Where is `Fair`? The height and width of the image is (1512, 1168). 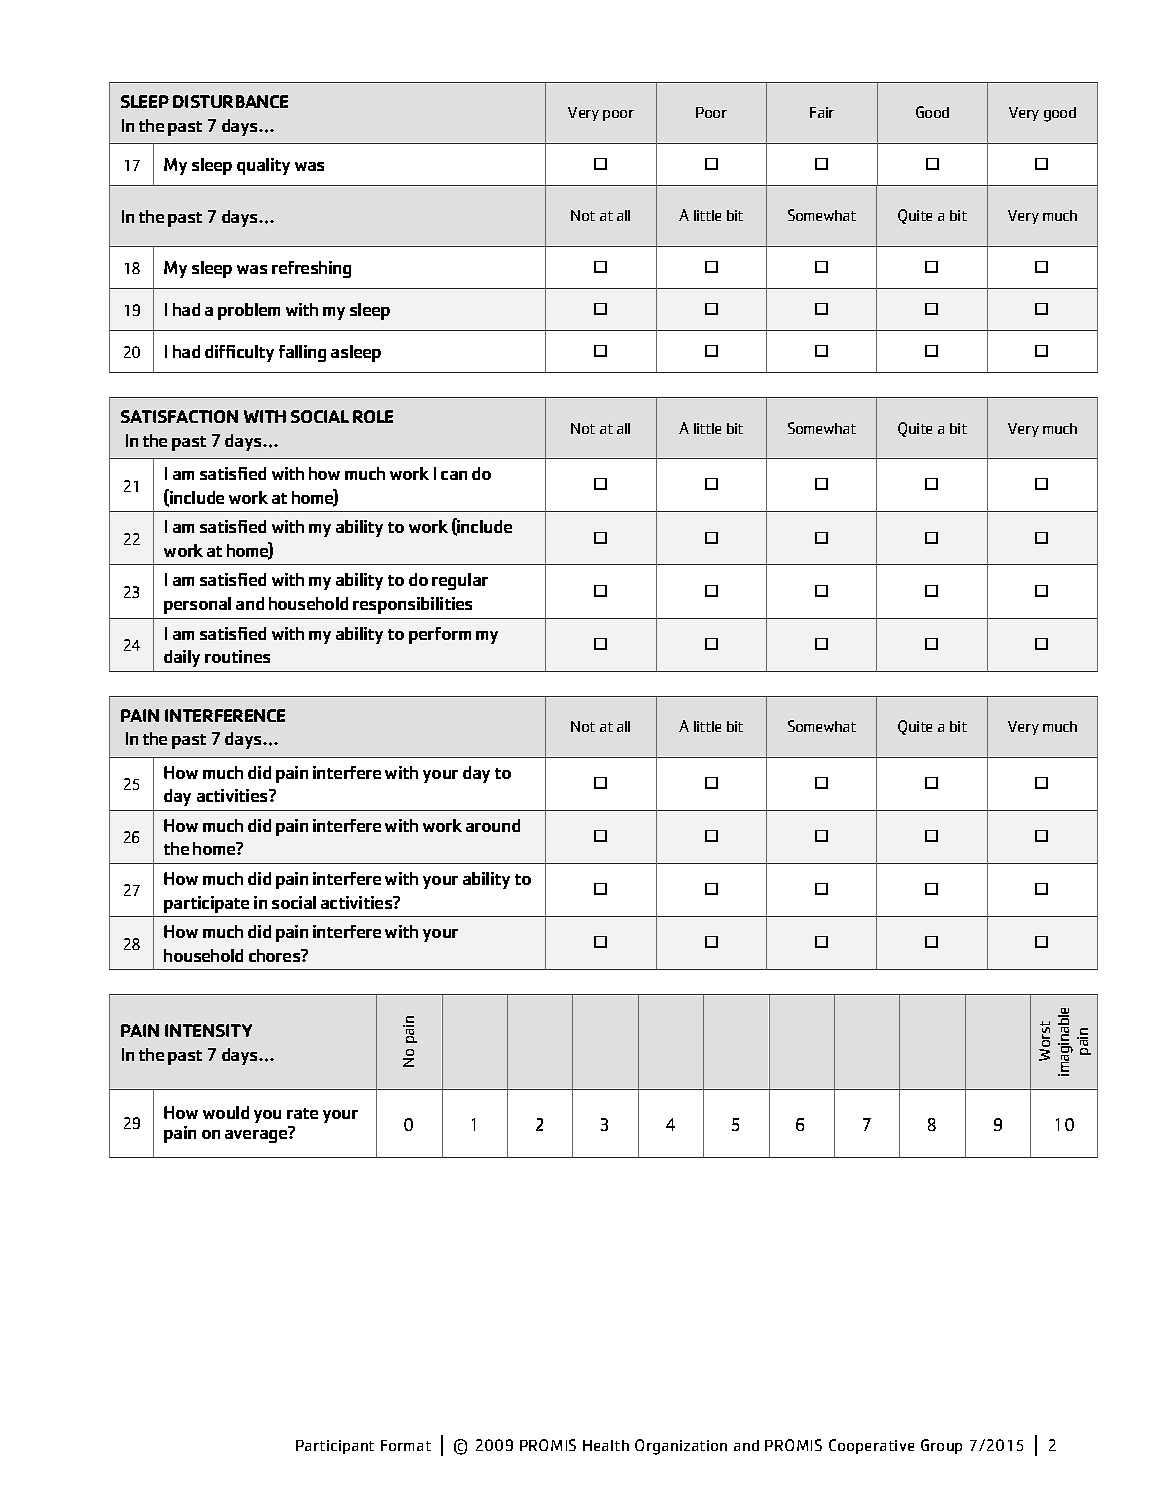 Fair is located at coordinates (822, 112).
